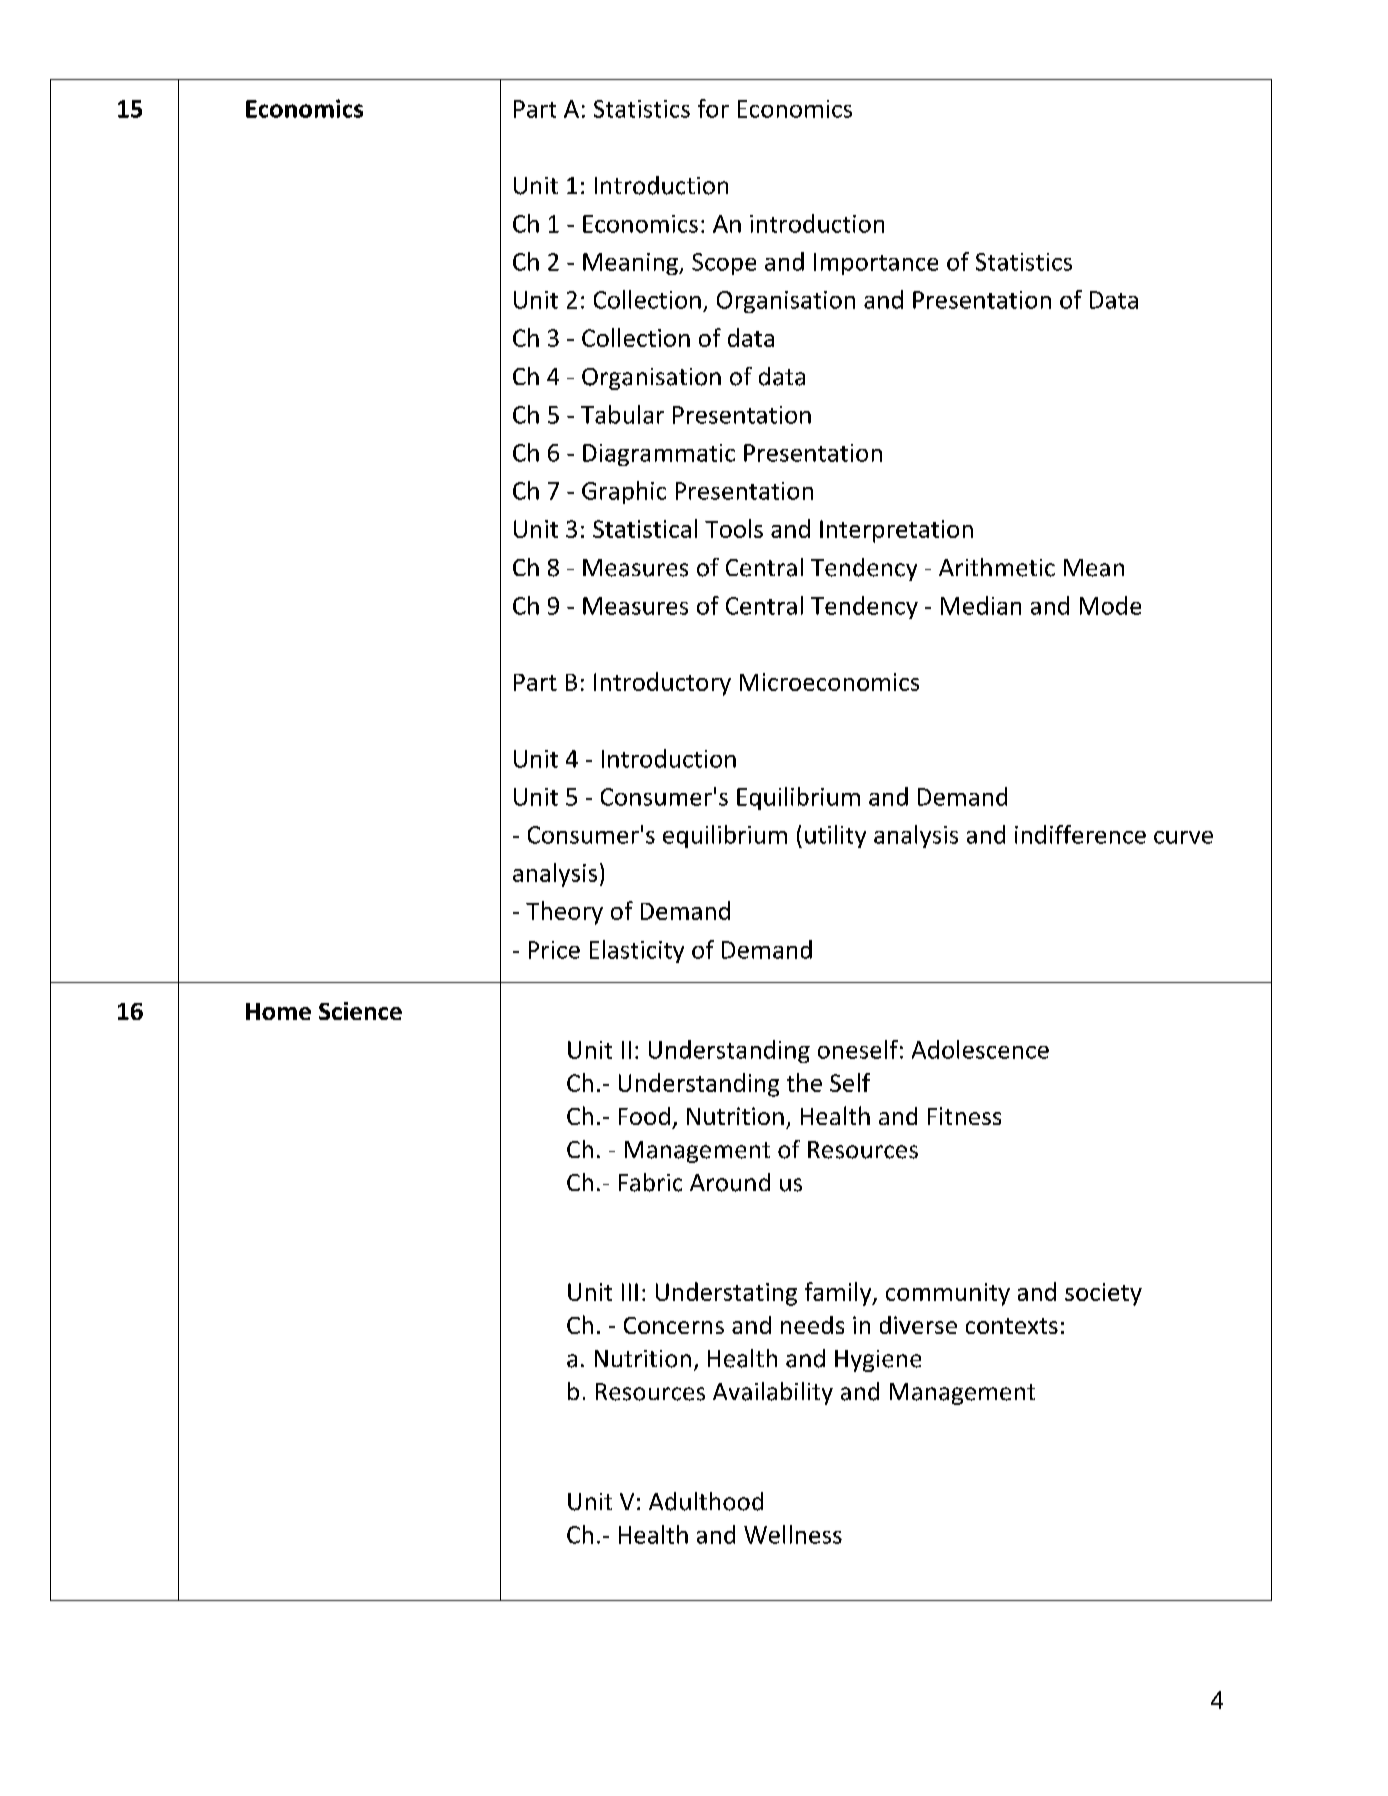  Describe the element at coordinates (876, 264) in the screenshot. I see `Importance` at that location.
